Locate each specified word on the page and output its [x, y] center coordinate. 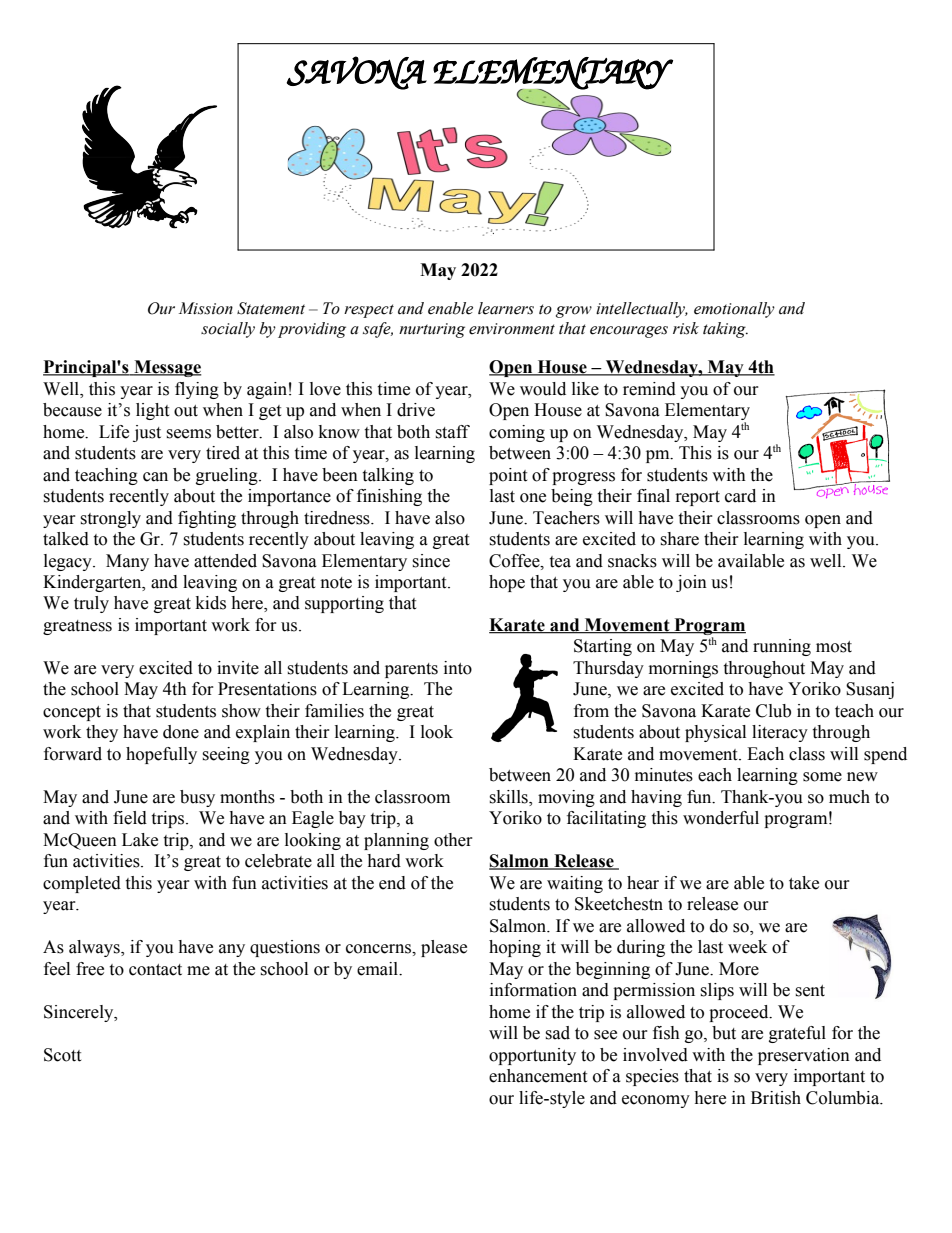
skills [509, 798]
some [822, 777]
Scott [62, 1055]
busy [197, 798]
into [458, 668]
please [444, 948]
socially [228, 330]
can [155, 477]
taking [725, 330]
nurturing [432, 330]
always [95, 948]
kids [211, 603]
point [508, 476]
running [782, 647]
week [747, 947]
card [740, 496]
